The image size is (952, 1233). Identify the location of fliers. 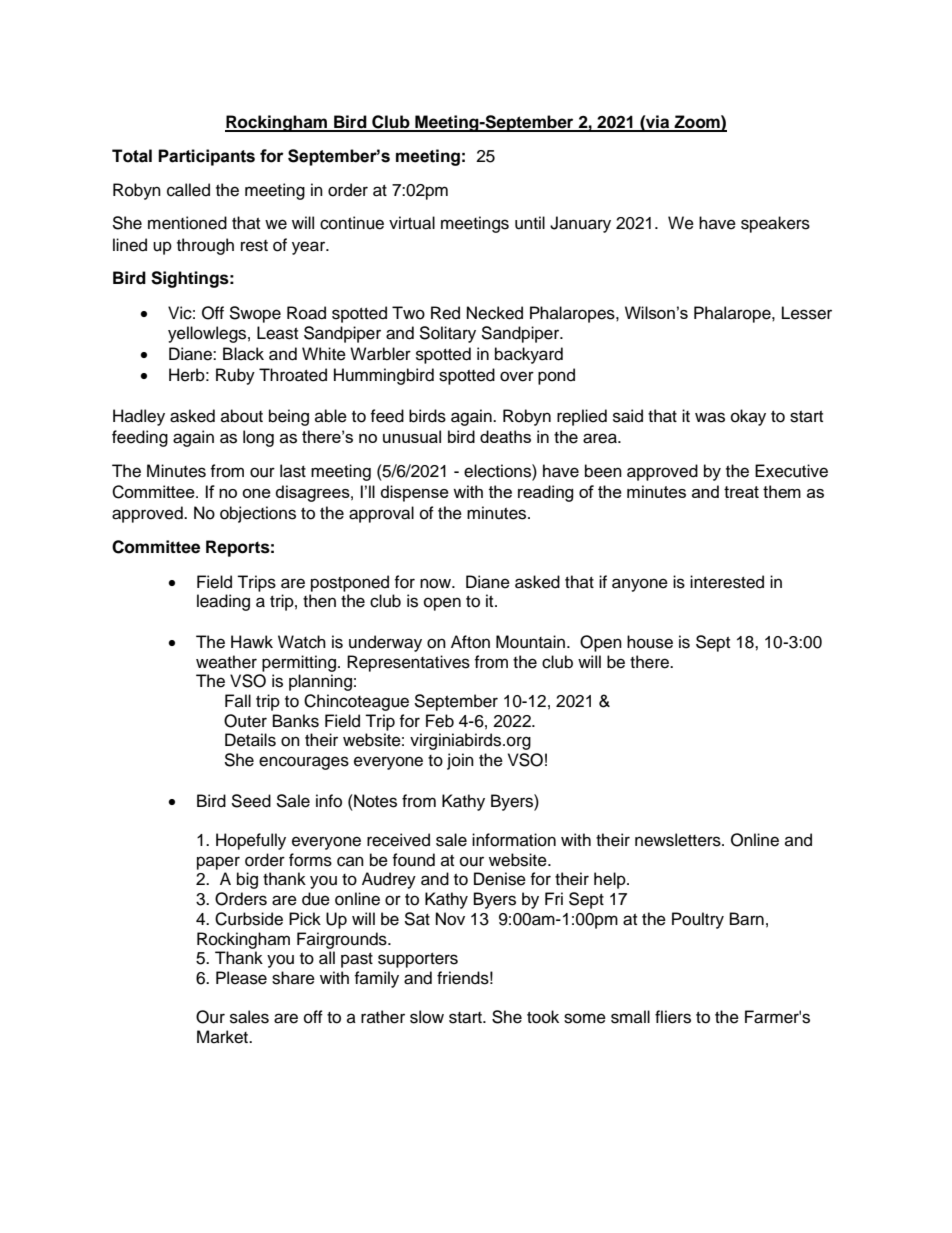
(673, 1017).
